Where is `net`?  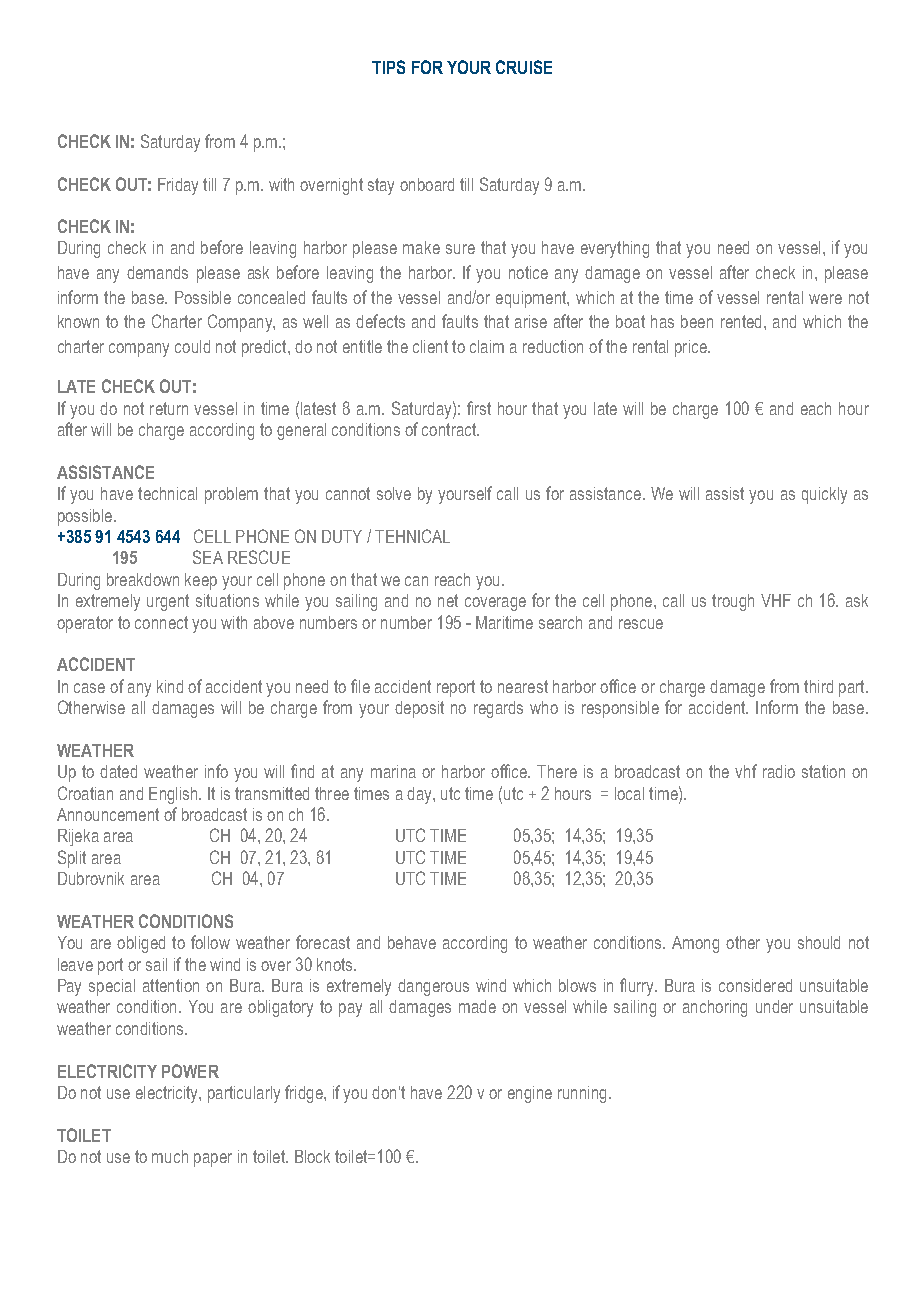 net is located at coordinates (448, 600).
